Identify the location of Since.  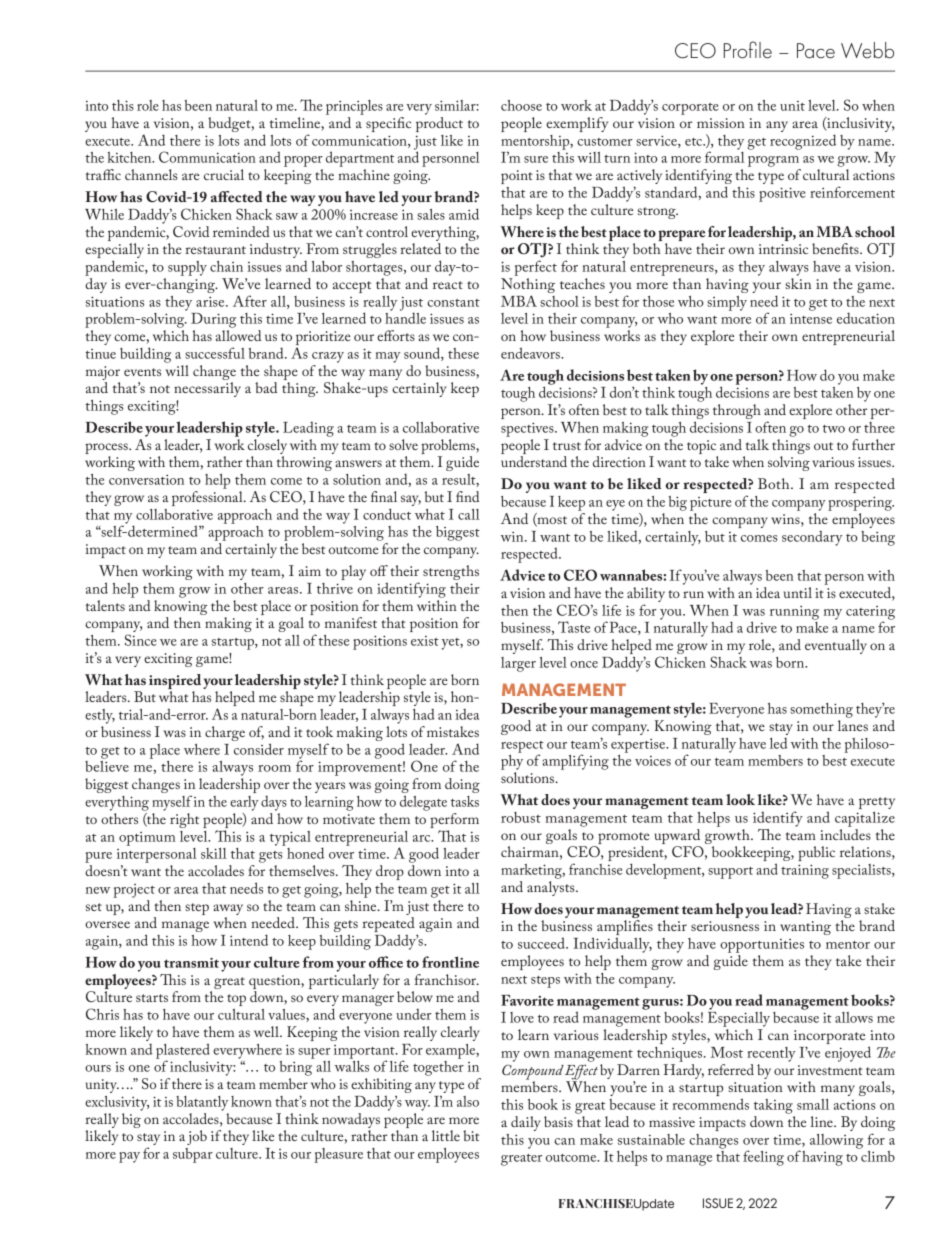
(141, 640).
